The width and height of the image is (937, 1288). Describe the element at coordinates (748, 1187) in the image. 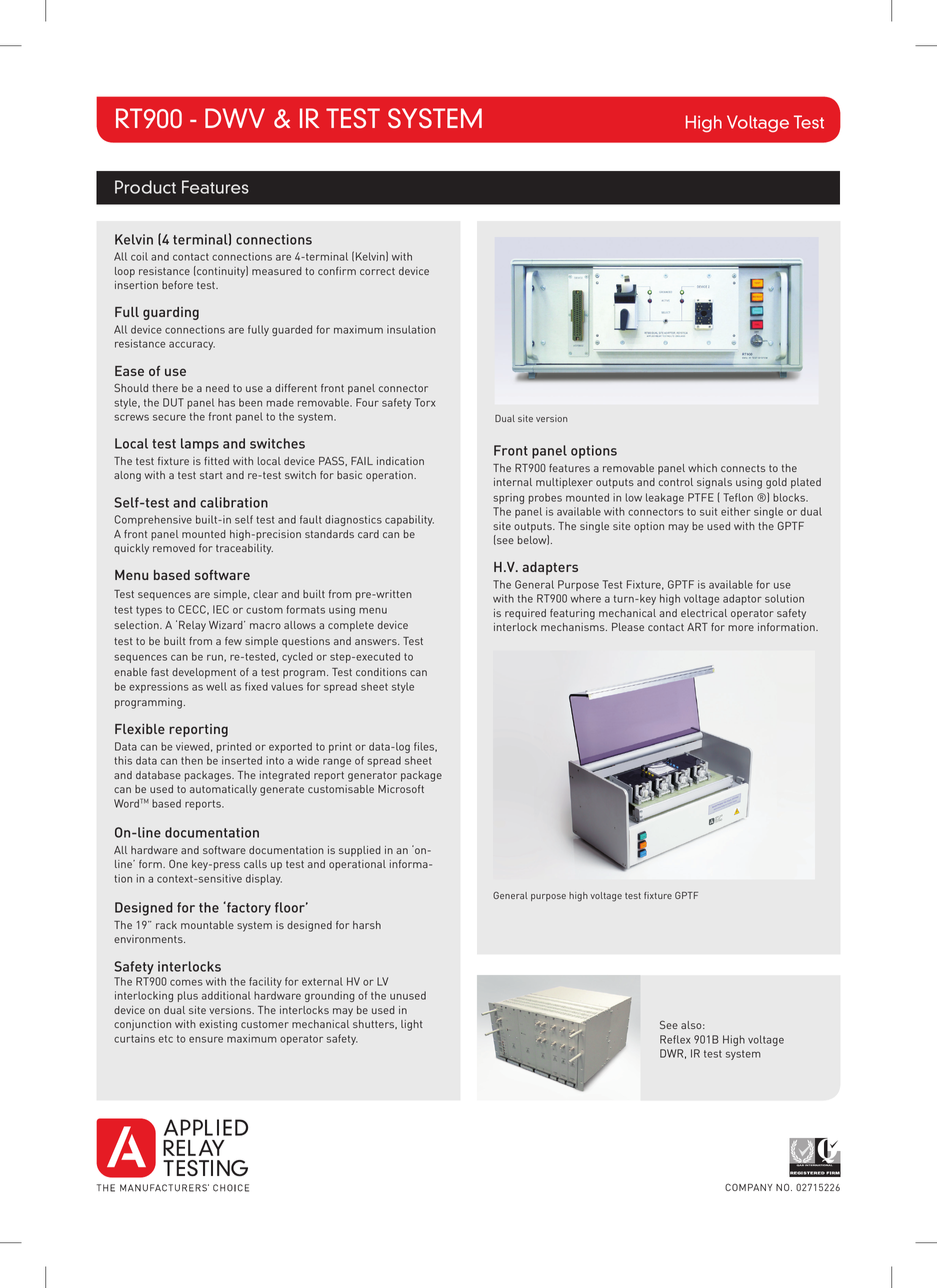

I see `COMPANY` at that location.
